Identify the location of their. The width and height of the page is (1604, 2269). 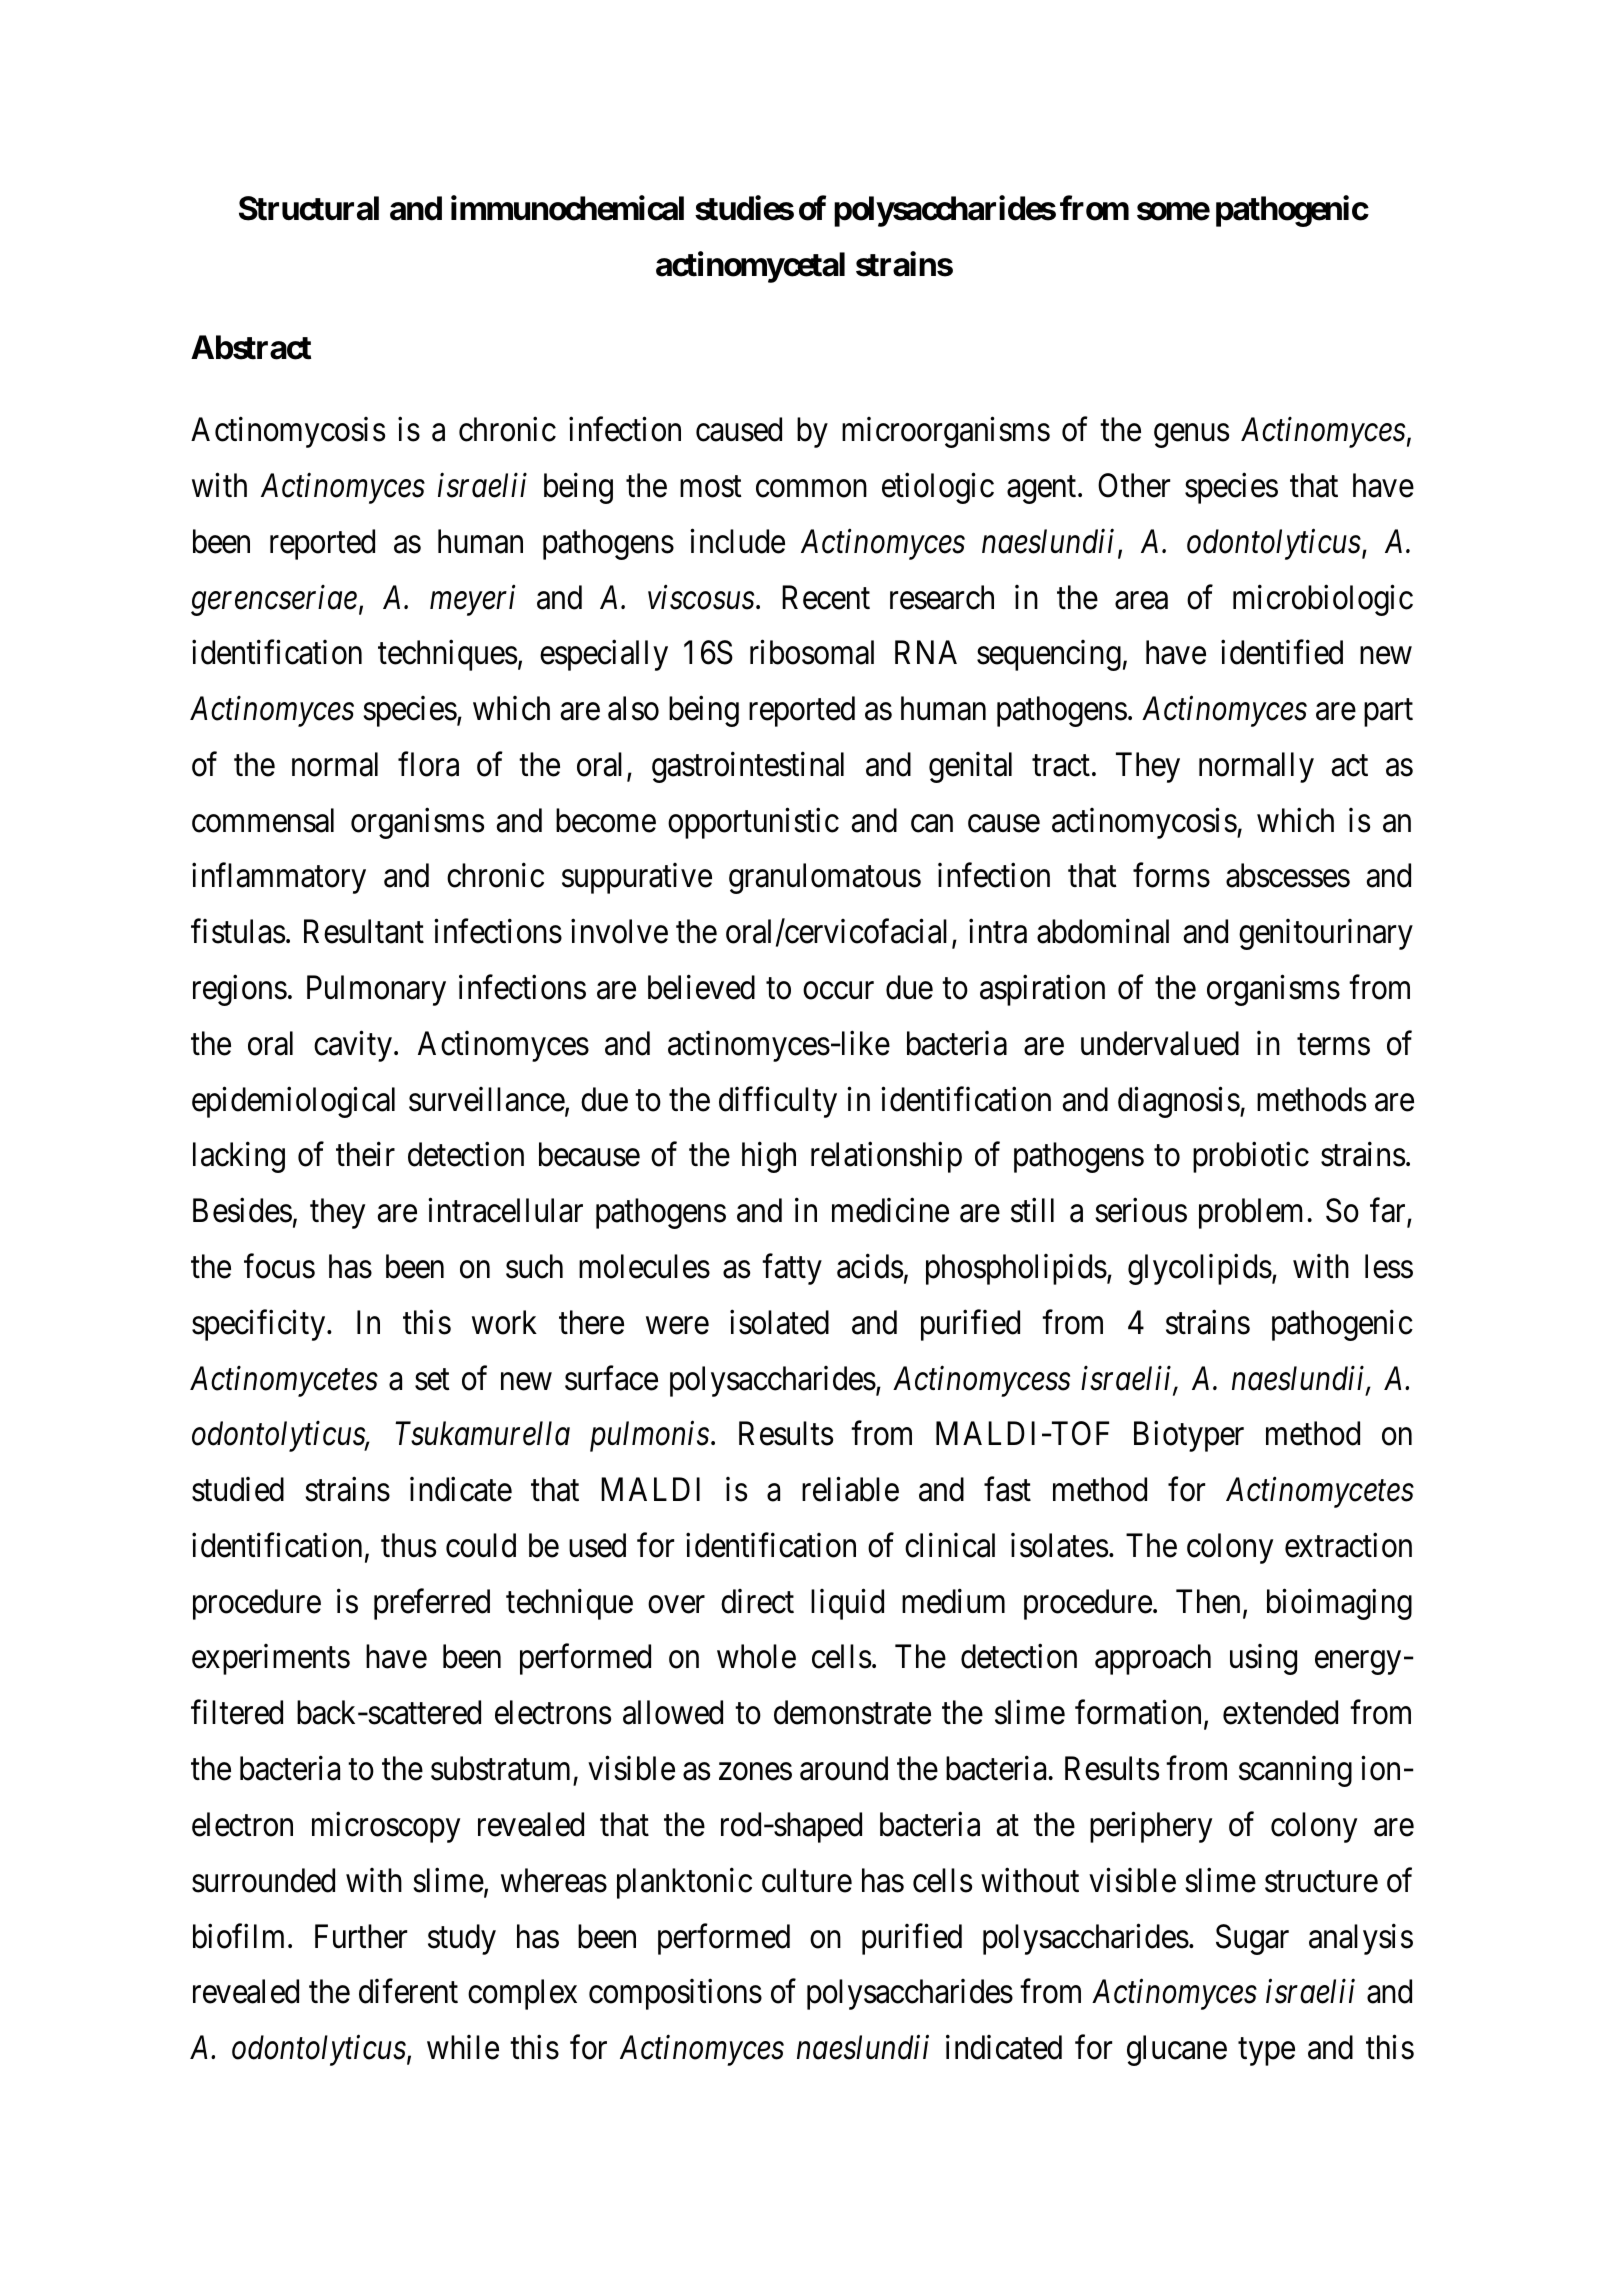
(365, 1154).
